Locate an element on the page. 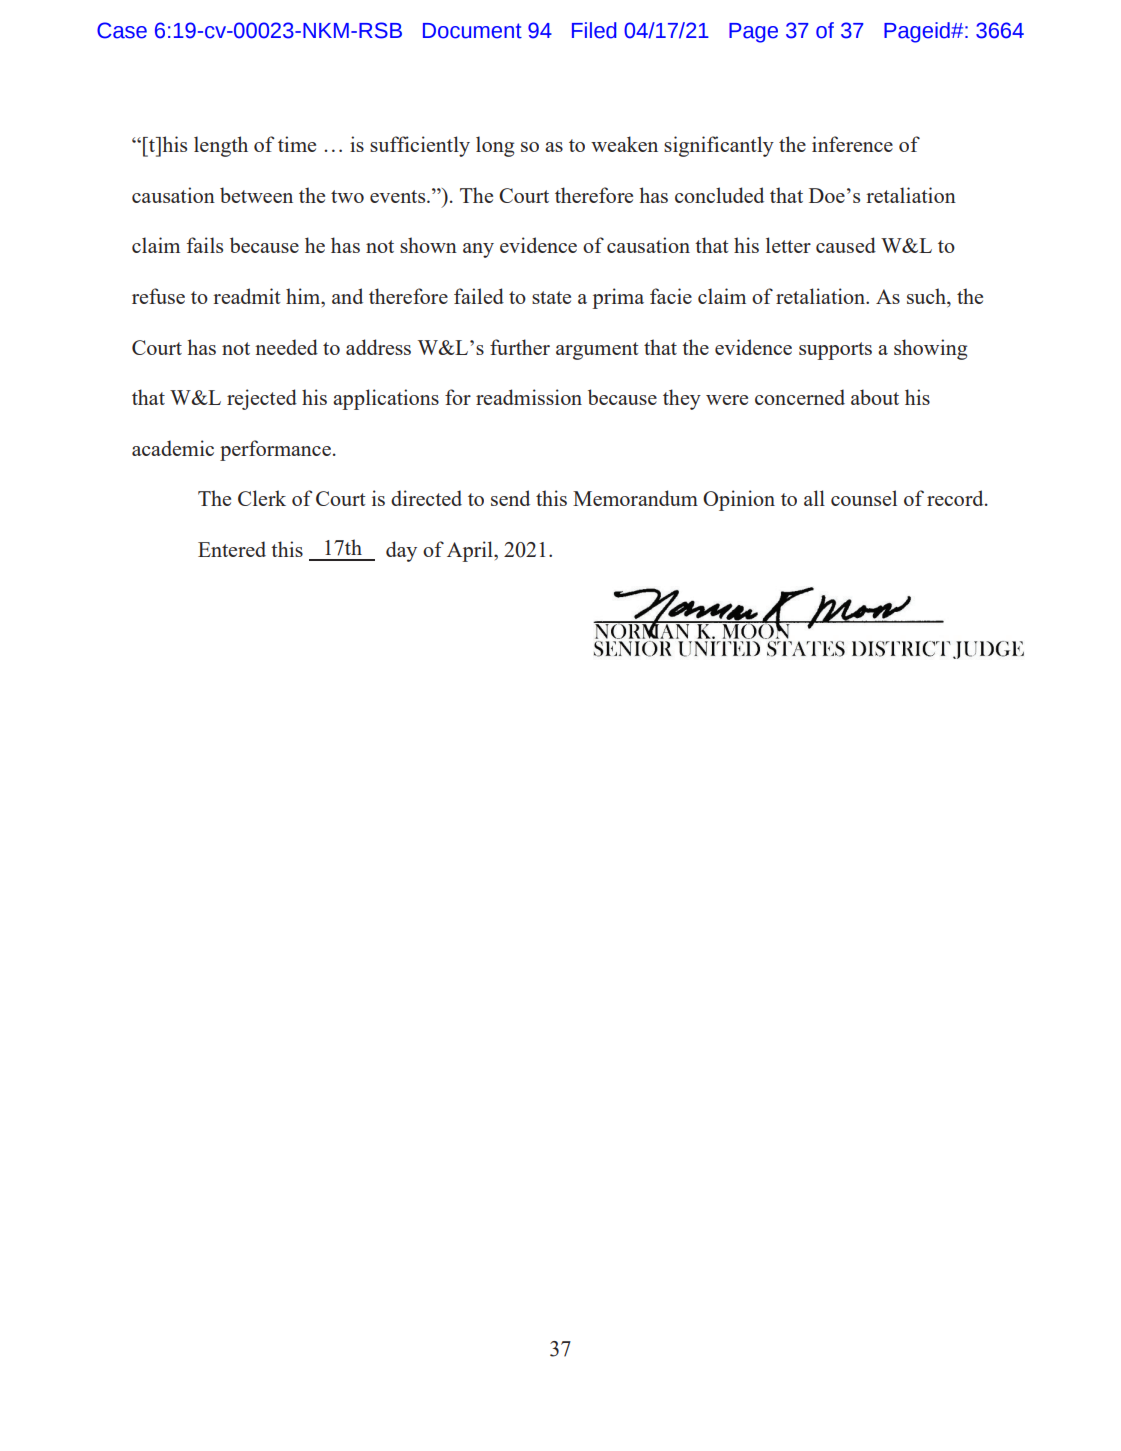 This document has width=1121, height=1451. about is located at coordinates (875, 397).
